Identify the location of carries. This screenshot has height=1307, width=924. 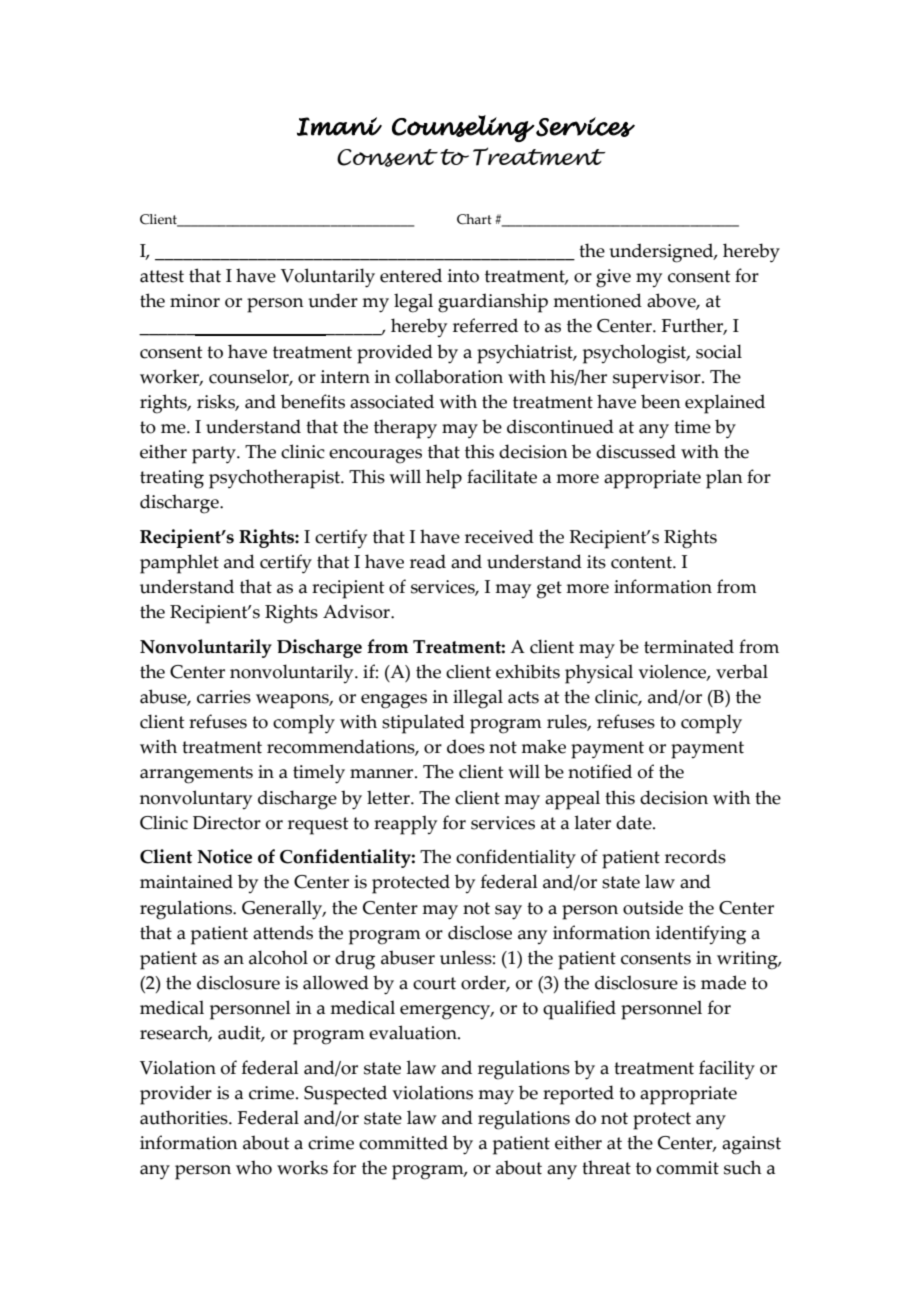
(224, 697).
